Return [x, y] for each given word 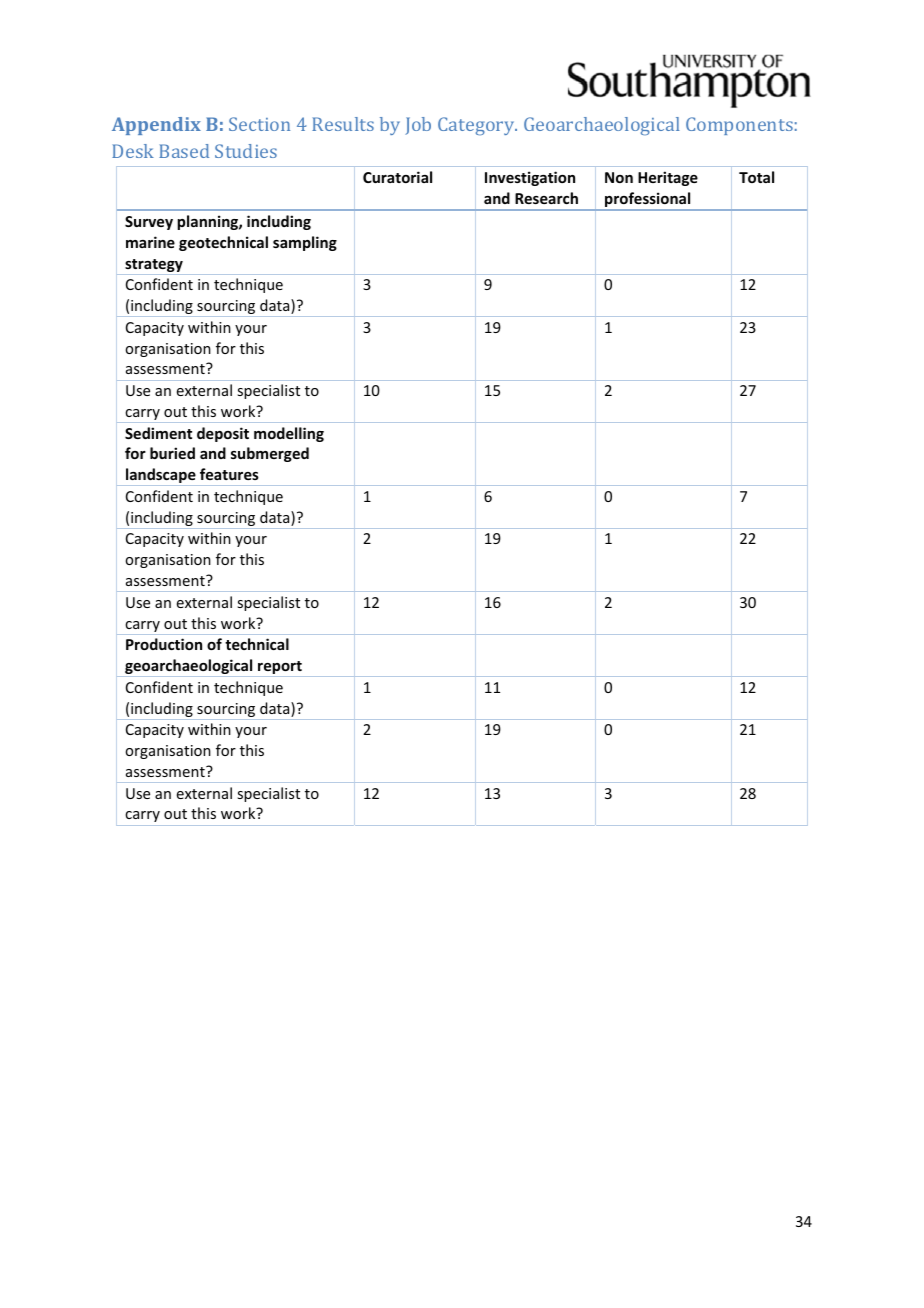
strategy [154, 267]
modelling [289, 434]
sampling [305, 243]
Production [164, 644]
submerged [270, 454]
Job [418, 126]
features [229, 474]
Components [739, 126]
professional [648, 201]
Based [184, 151]
